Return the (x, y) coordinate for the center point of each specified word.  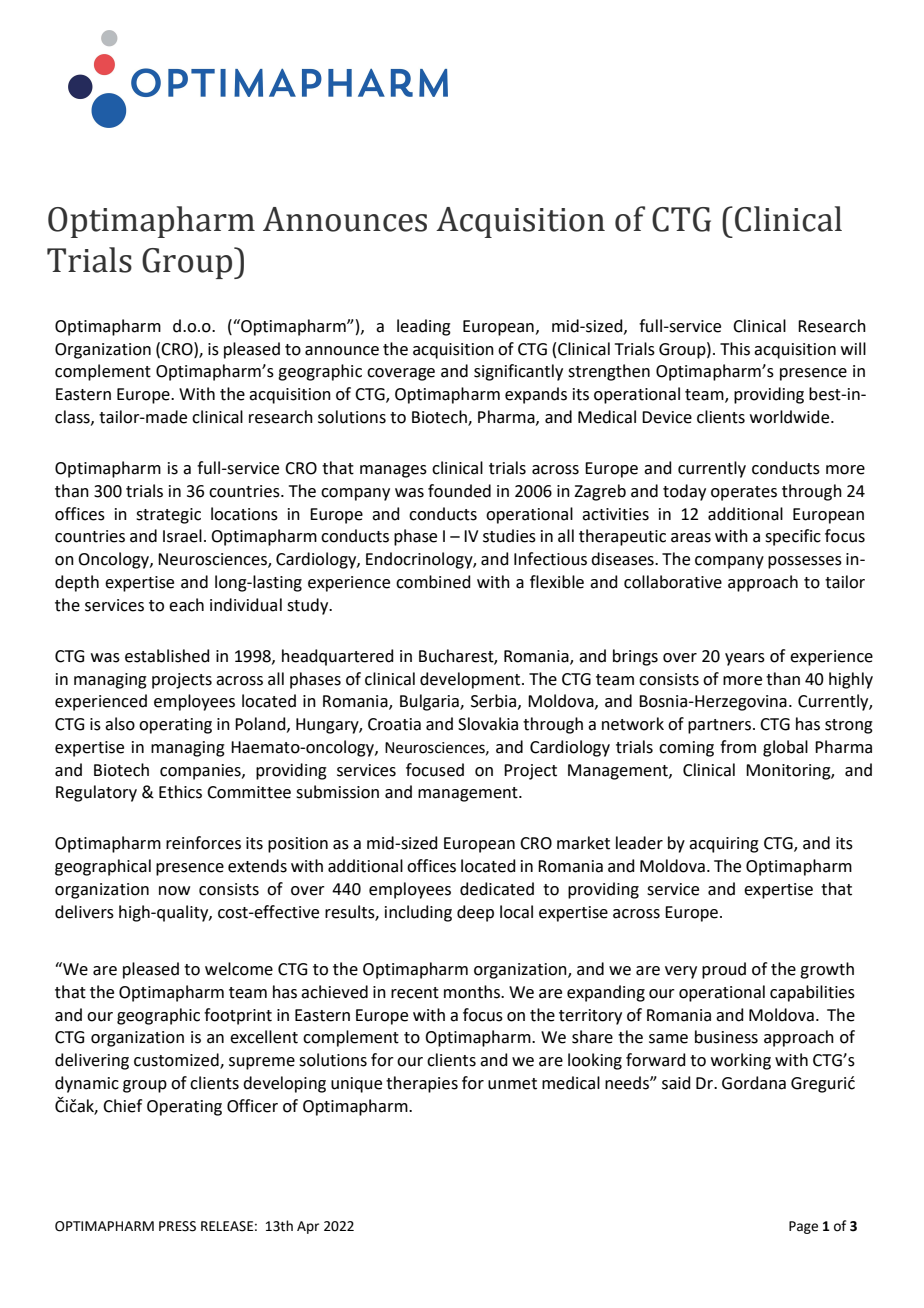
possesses (805, 562)
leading (424, 327)
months (473, 992)
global (785, 748)
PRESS (177, 1226)
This (735, 349)
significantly (518, 372)
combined (433, 582)
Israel (182, 536)
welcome (239, 969)
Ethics (180, 792)
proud (724, 970)
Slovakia (488, 724)
